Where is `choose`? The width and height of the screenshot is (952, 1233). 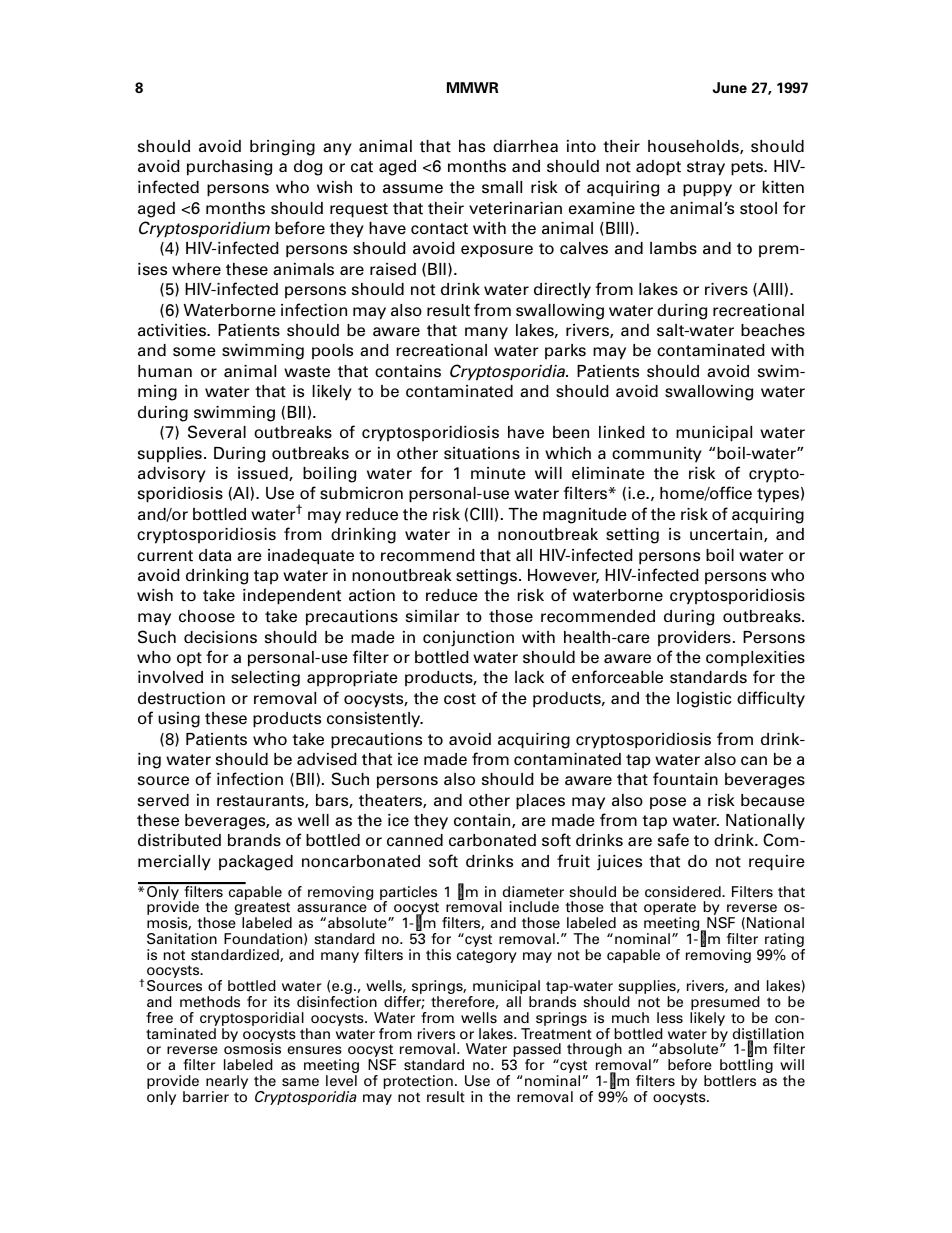 choose is located at coordinates (207, 616).
